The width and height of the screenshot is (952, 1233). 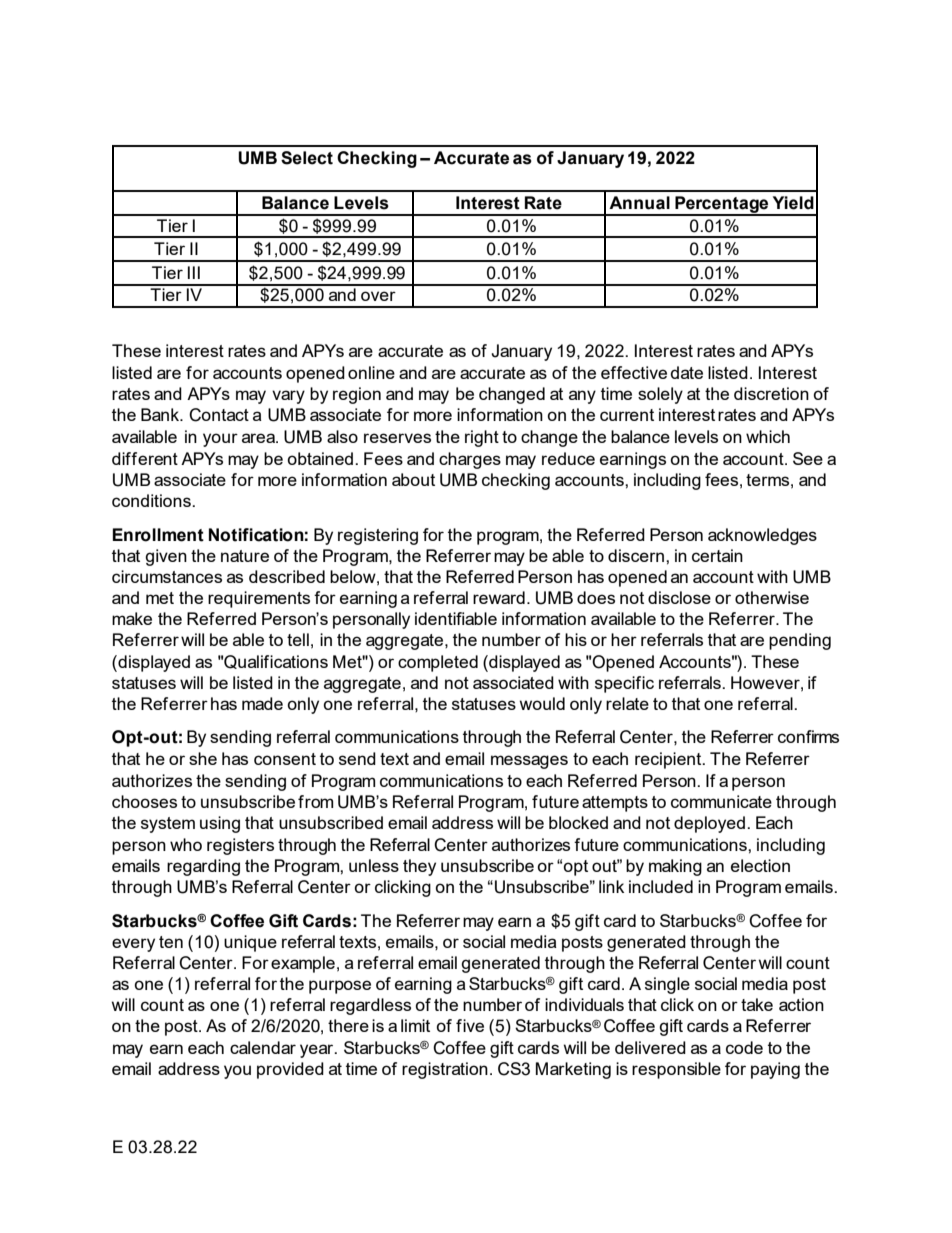 What do you see at coordinates (259, 599) in the screenshot?
I see `requirements` at bounding box center [259, 599].
